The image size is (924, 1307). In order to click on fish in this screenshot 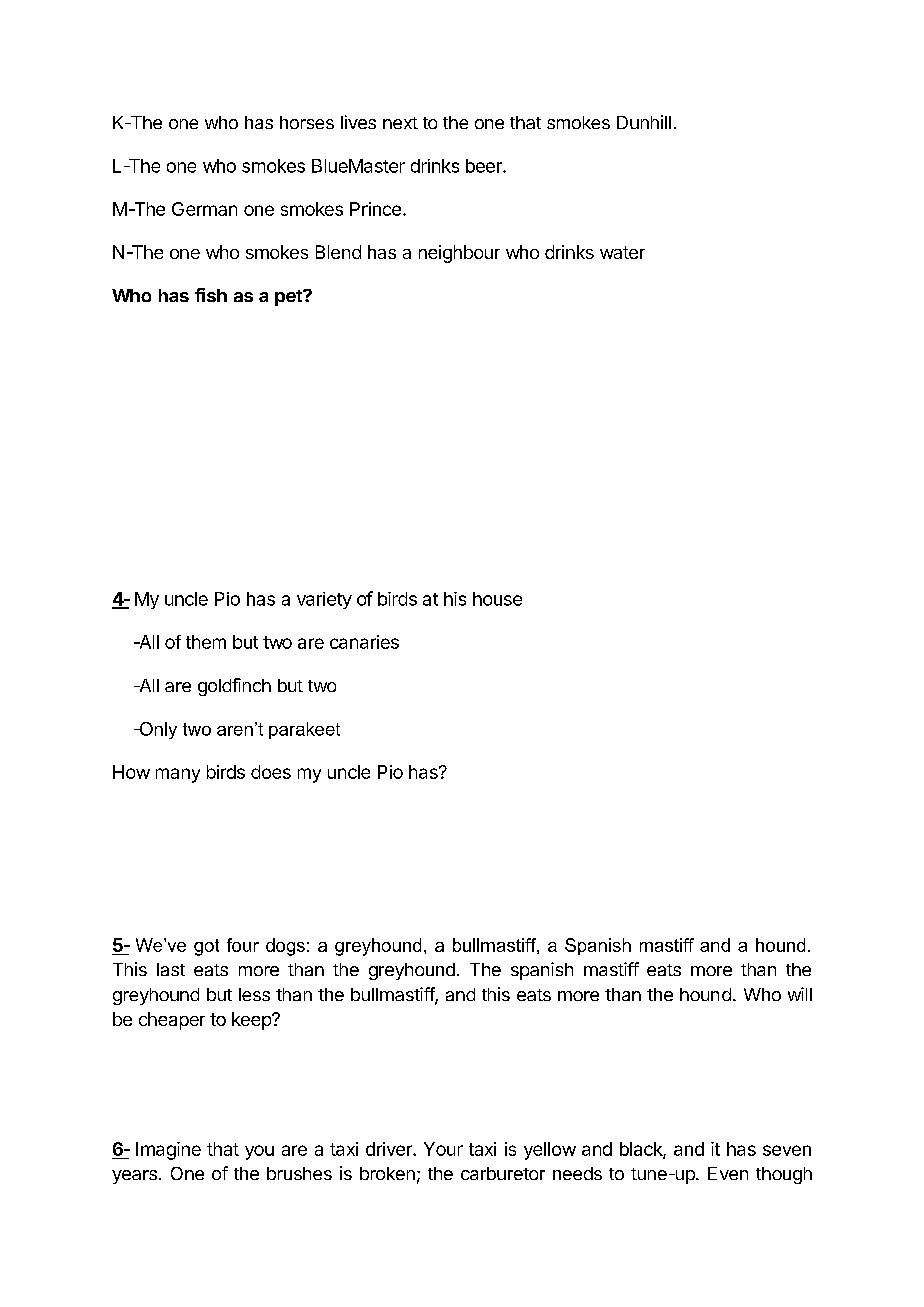, I will do `click(211, 295)`.
